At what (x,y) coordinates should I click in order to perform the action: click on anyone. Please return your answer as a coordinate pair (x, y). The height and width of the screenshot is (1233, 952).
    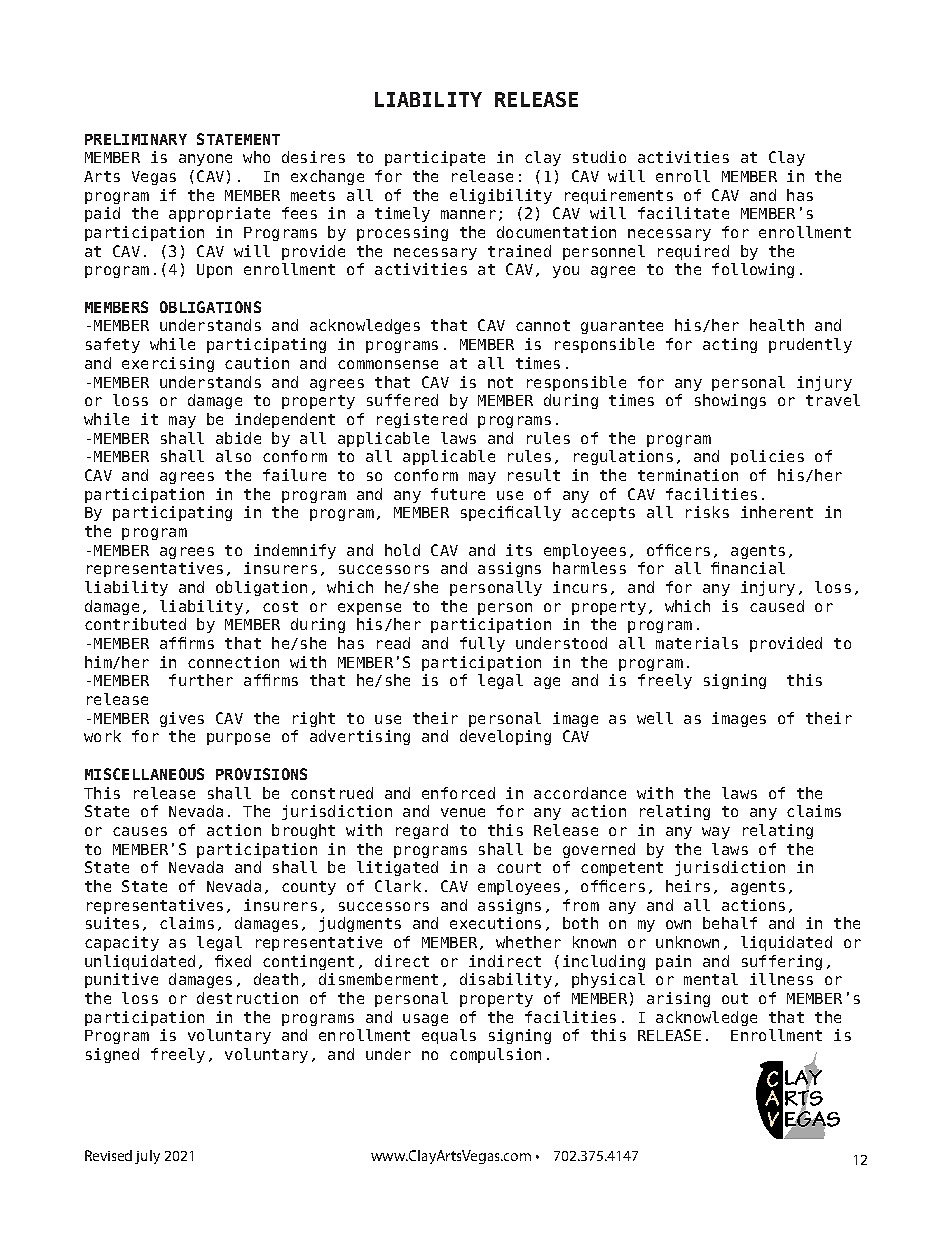
    Looking at the image, I should click on (205, 160).
